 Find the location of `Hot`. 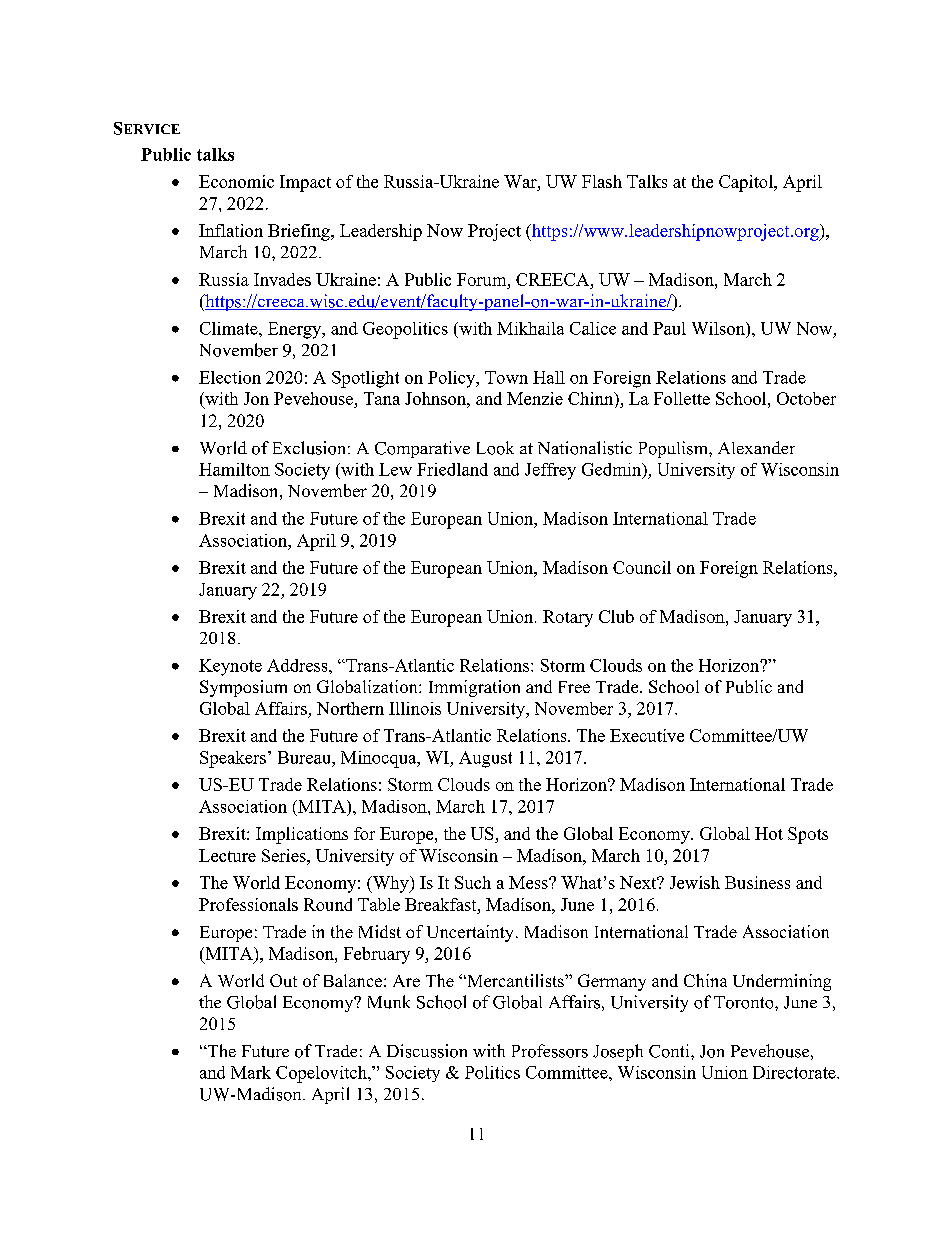

Hot is located at coordinates (769, 833).
